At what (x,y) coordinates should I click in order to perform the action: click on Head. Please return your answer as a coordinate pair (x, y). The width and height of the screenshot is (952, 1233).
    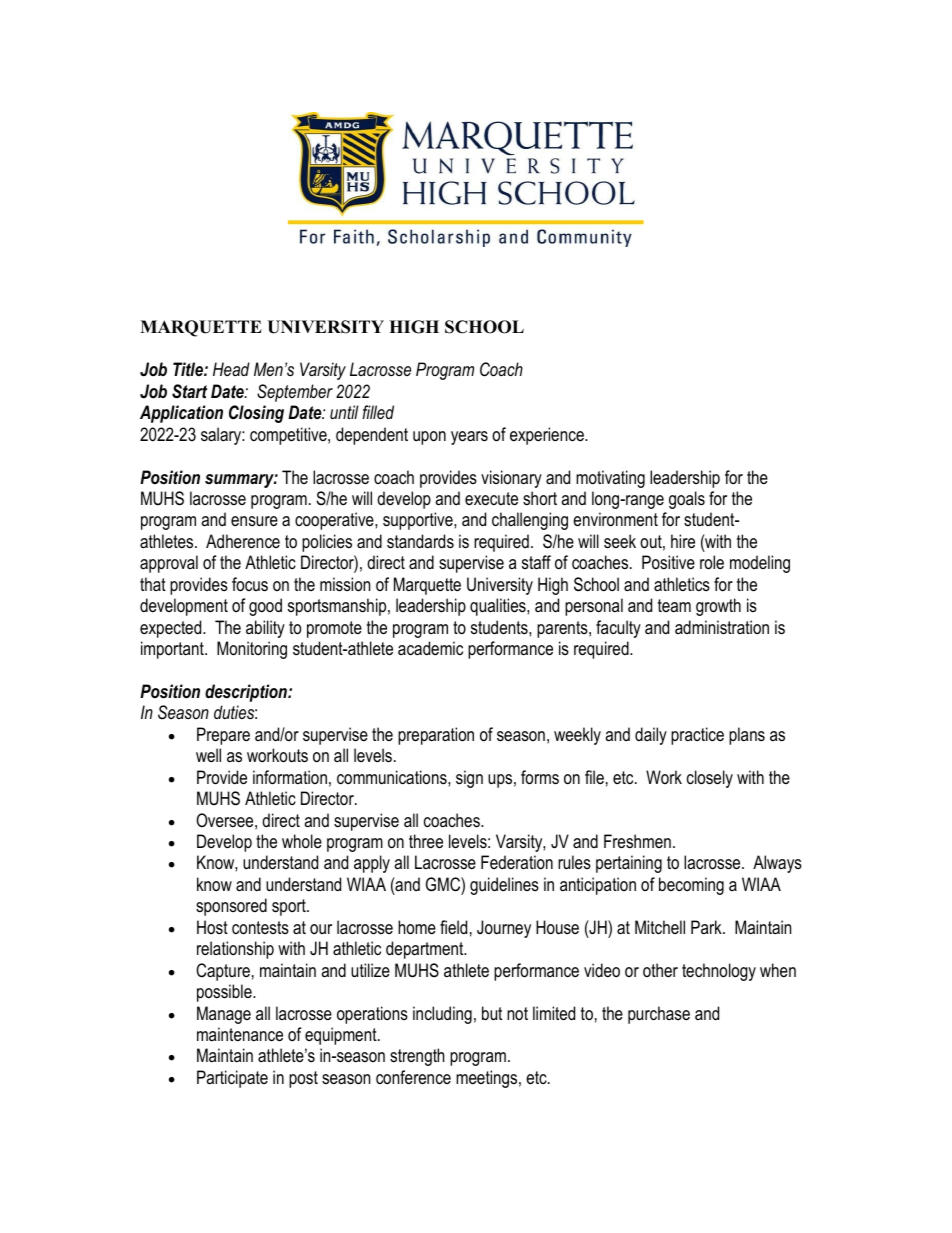
    Looking at the image, I should click on (231, 369).
